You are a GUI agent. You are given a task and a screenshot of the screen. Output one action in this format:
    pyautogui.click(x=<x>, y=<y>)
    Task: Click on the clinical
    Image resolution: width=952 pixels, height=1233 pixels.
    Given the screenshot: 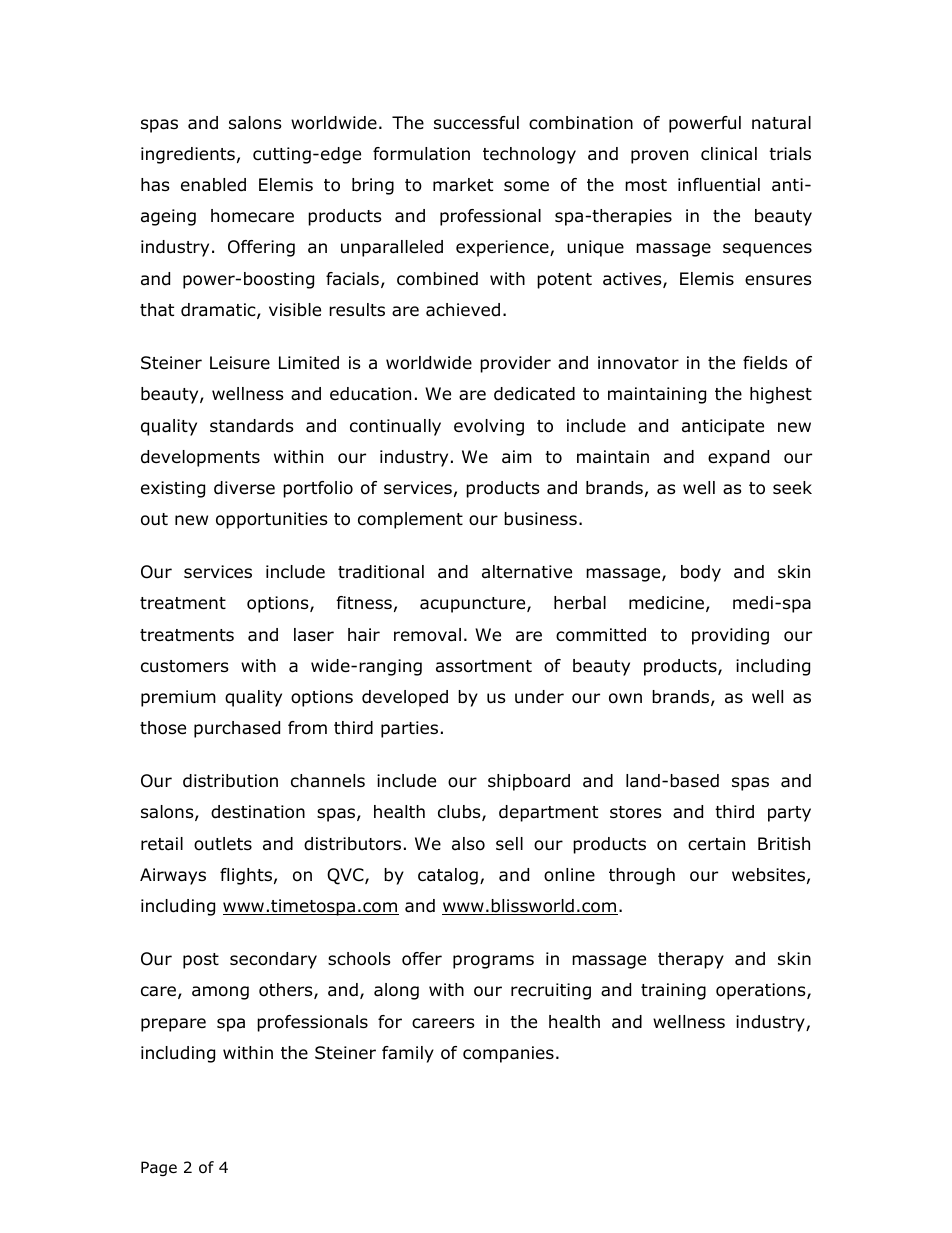 What is the action you would take?
    pyautogui.click(x=729, y=153)
